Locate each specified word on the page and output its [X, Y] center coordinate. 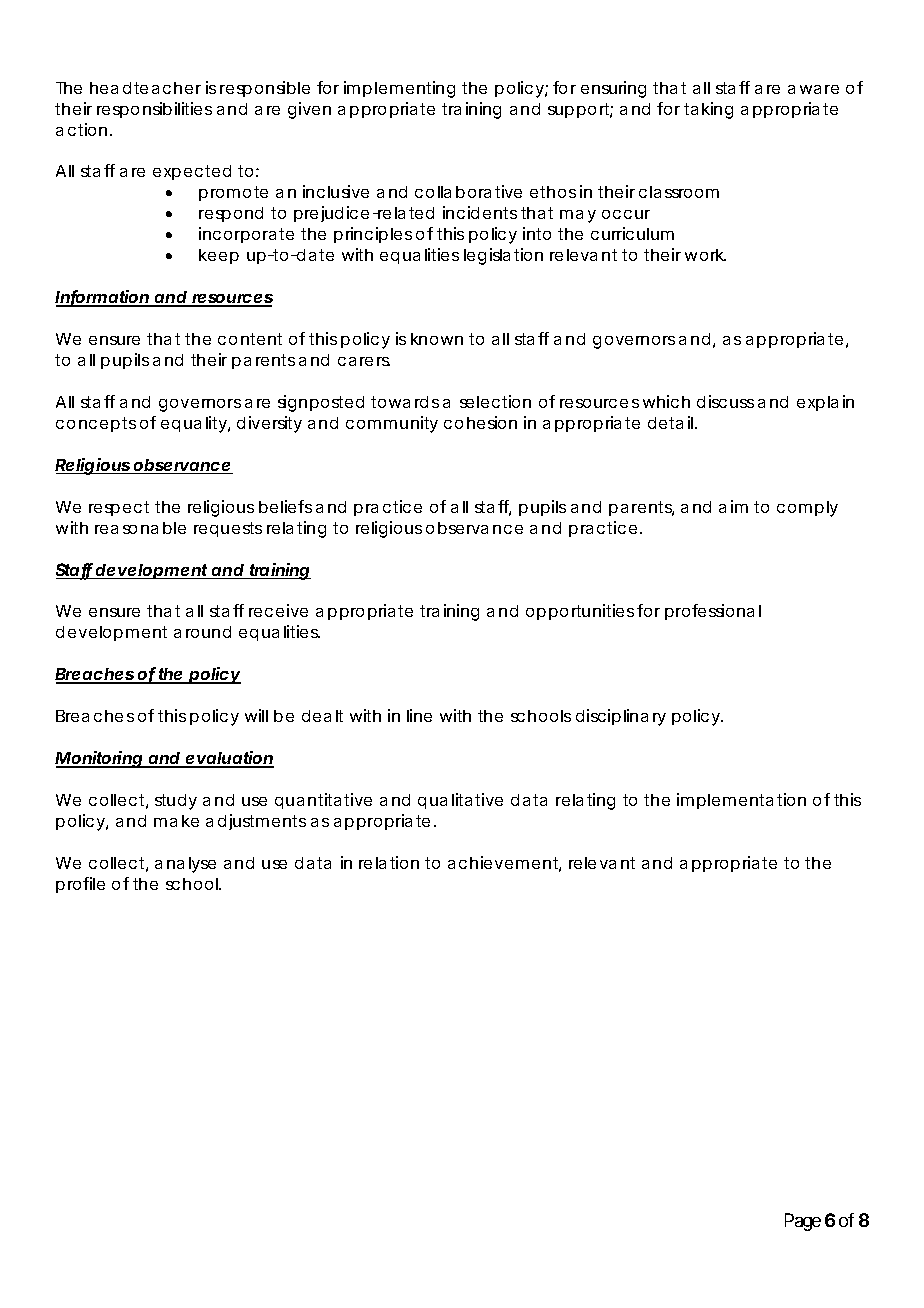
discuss [725, 401]
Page [803, 1222]
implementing [399, 89]
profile [80, 885]
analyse [185, 865]
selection [495, 401]
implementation [741, 801]
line [419, 715]
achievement [504, 864]
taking [708, 110]
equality [195, 424]
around [202, 632]
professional [713, 612]
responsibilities [154, 110]
